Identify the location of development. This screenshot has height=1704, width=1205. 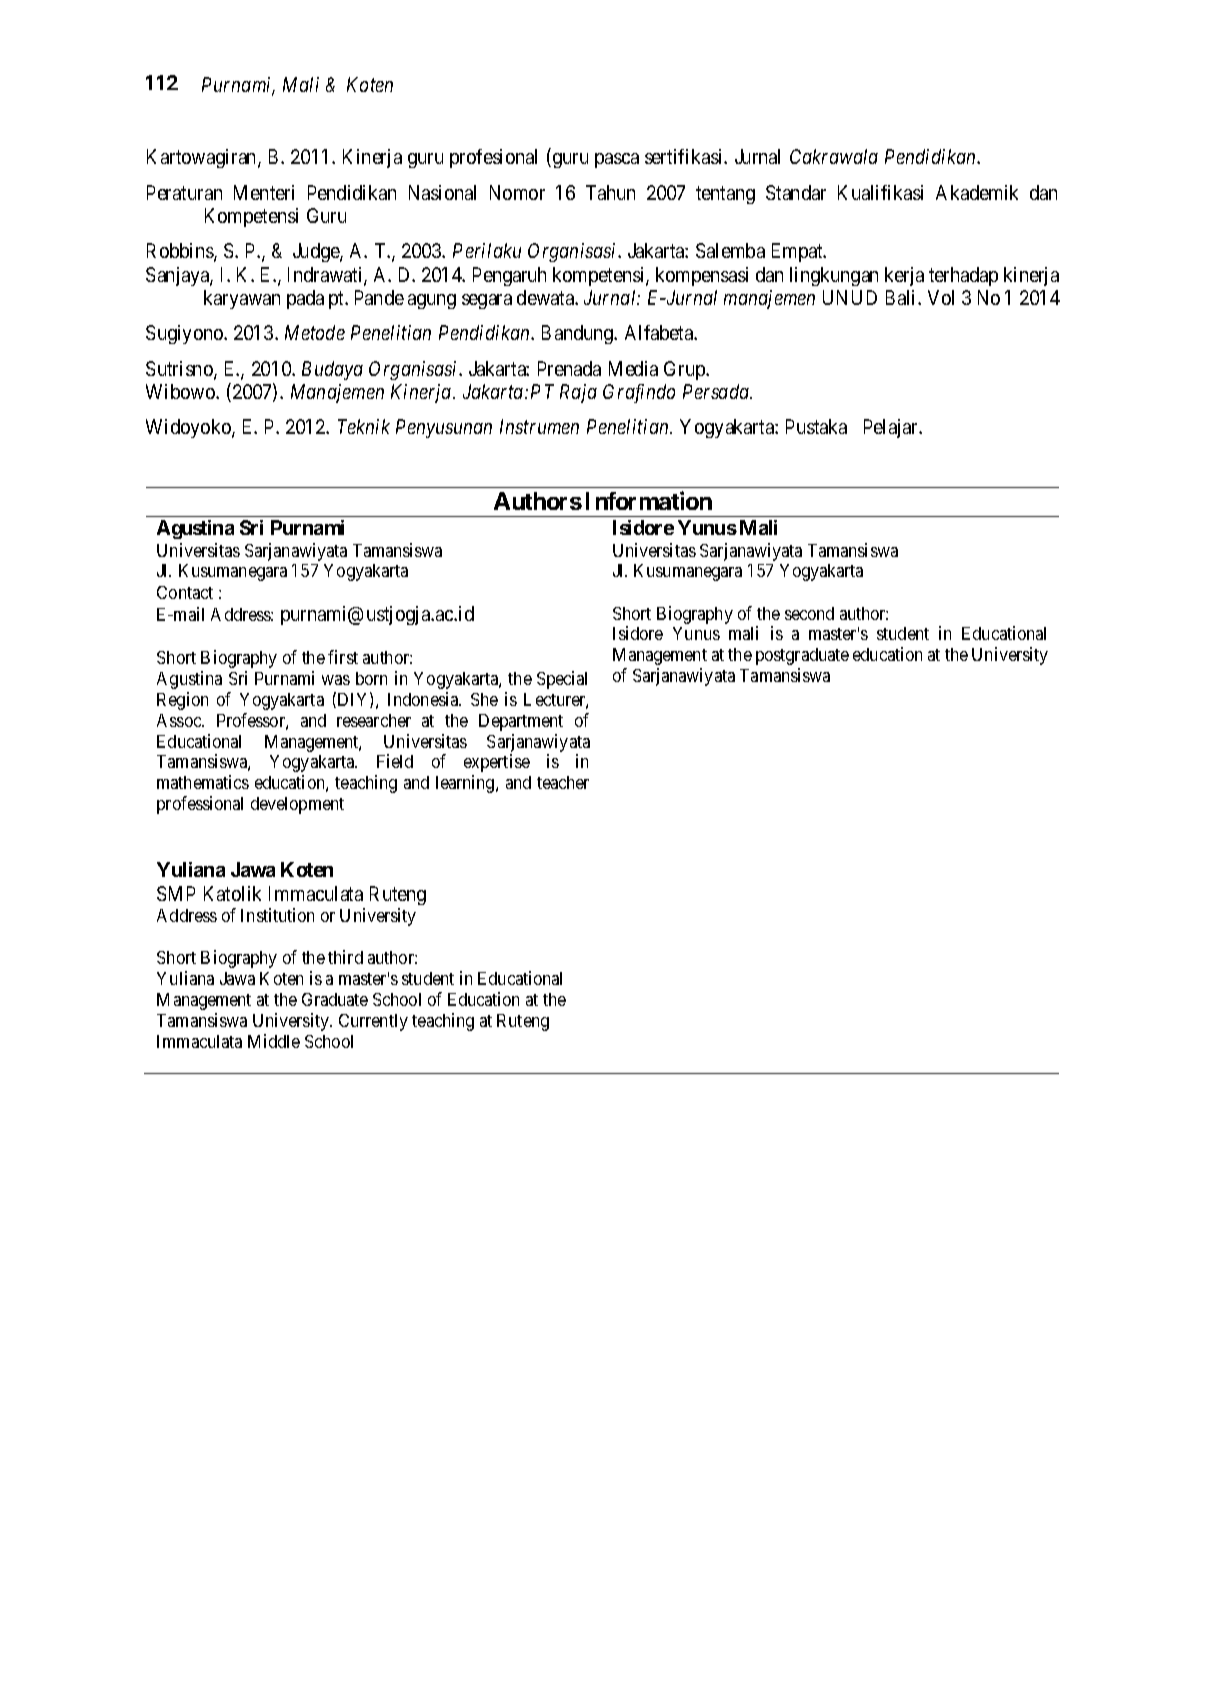
(297, 805).
